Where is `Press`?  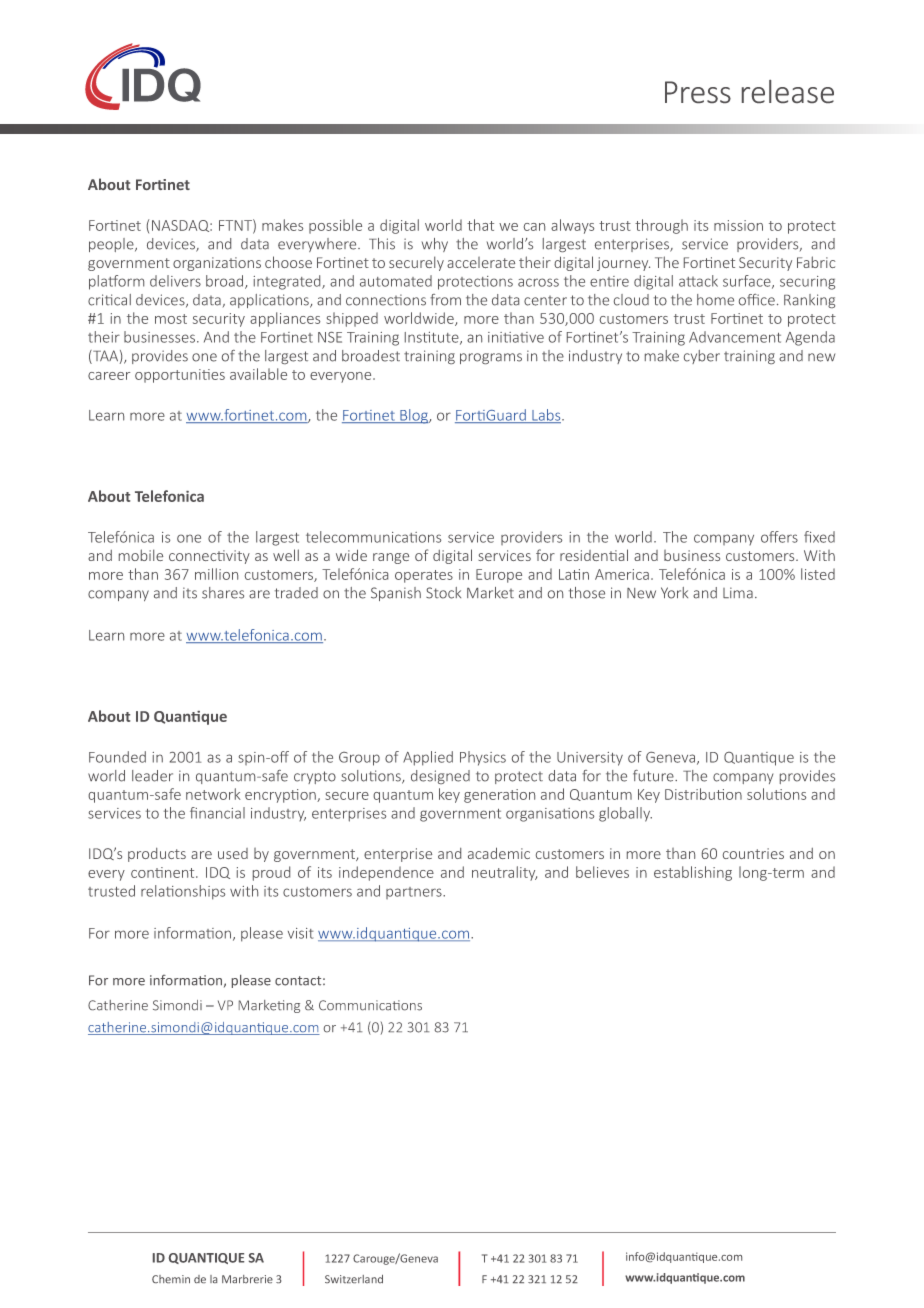 Press is located at coordinates (698, 92).
